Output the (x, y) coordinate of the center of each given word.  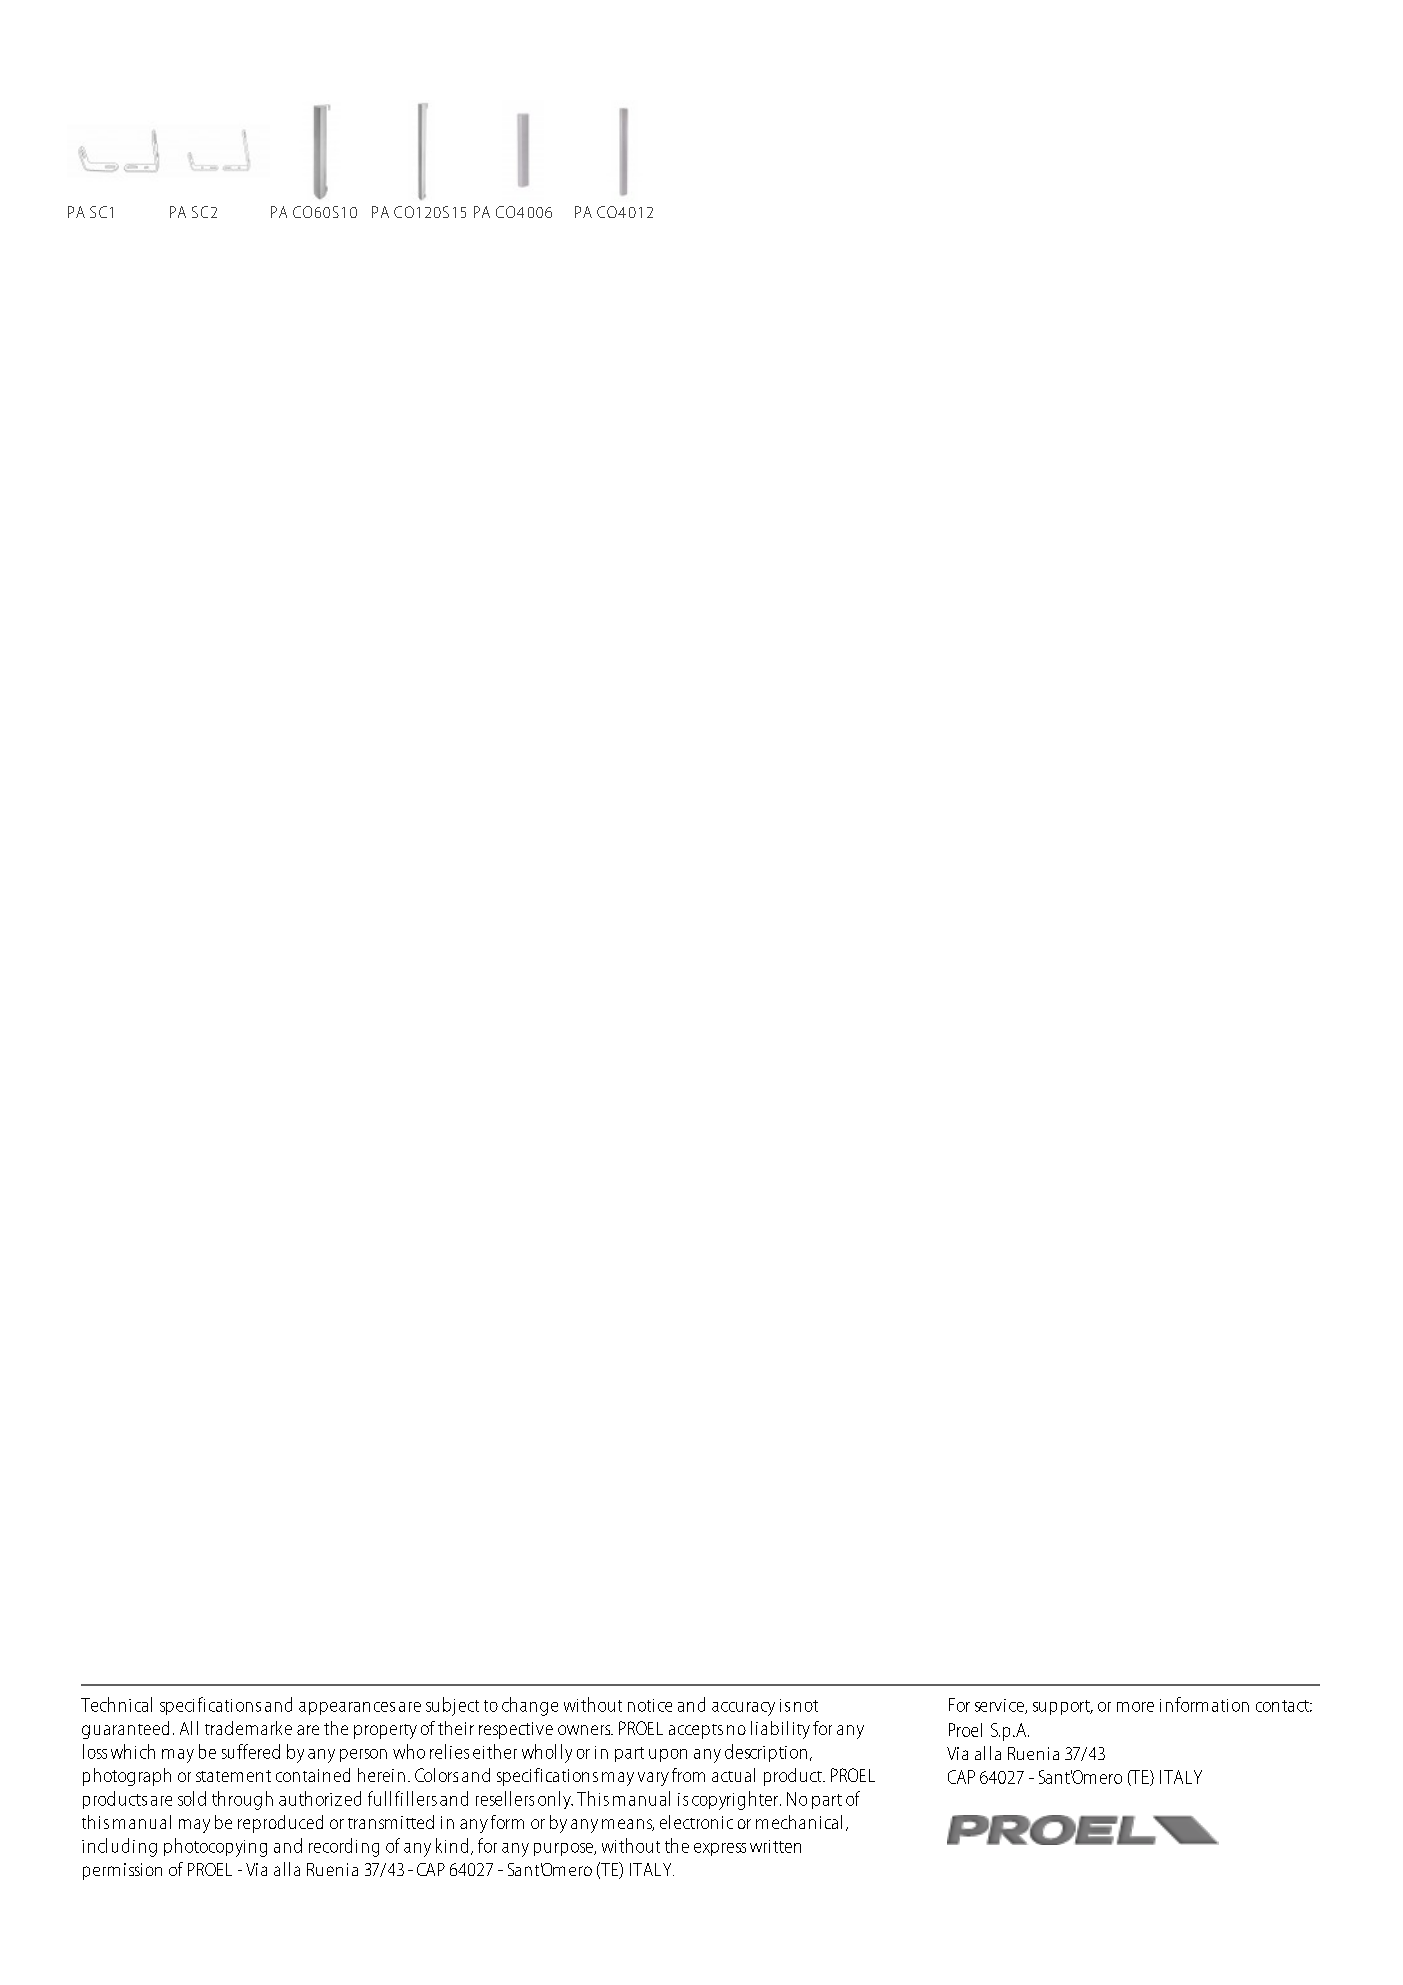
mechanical (799, 1822)
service (1000, 1706)
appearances (347, 1708)
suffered (251, 1751)
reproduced (280, 1824)
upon (668, 1755)
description (766, 1753)
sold (192, 1798)
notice (650, 1705)
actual (733, 1775)
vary (653, 1779)
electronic (696, 1822)
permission (122, 1871)
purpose (564, 1849)
